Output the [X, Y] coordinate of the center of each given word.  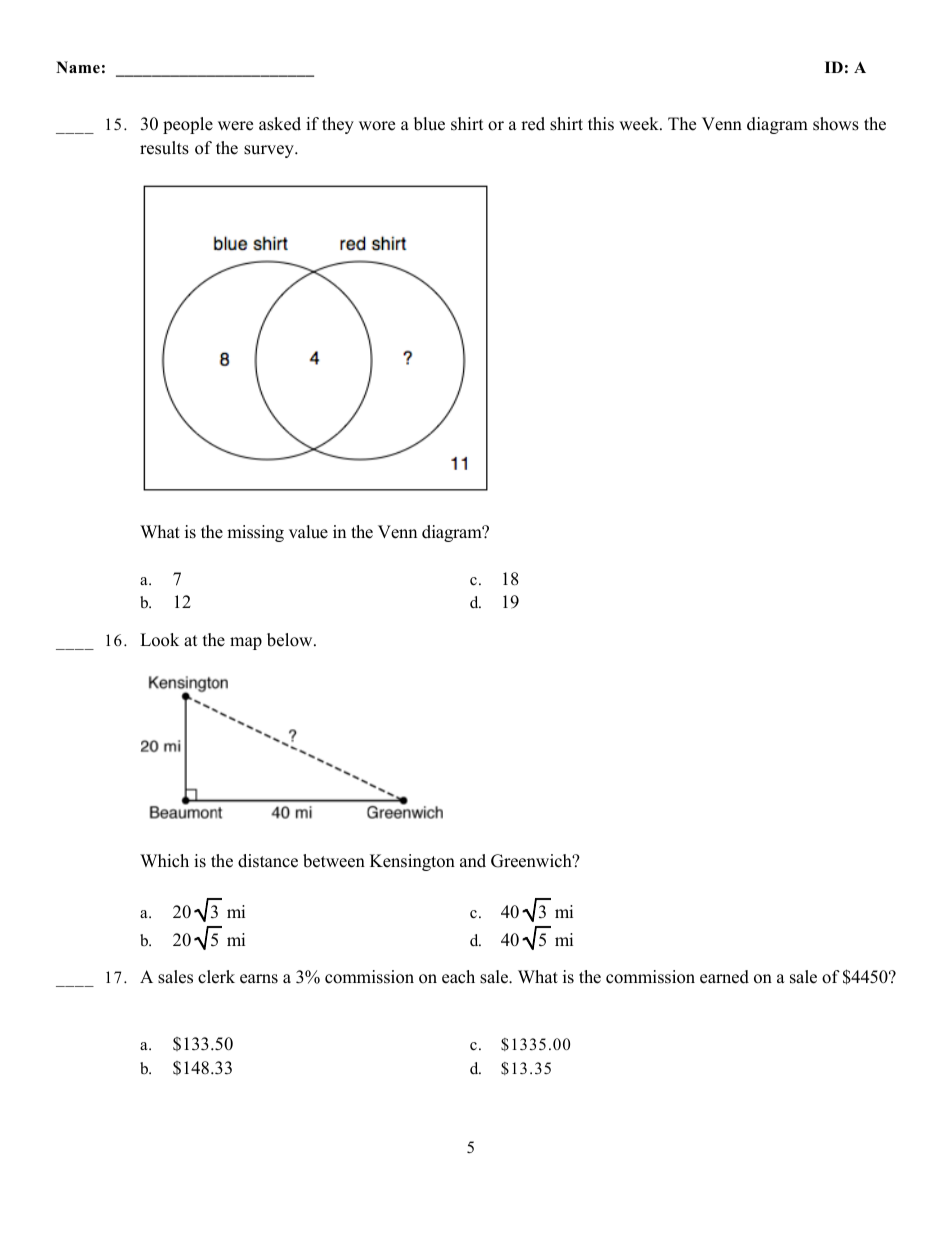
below [291, 640]
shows [836, 124]
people [188, 125]
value [308, 532]
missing [255, 533]
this [601, 124]
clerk [216, 977]
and [473, 861]
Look [159, 640]
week [640, 124]
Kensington [412, 862]
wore [377, 126]
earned [724, 977]
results [164, 148]
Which [164, 861]
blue [429, 124]
